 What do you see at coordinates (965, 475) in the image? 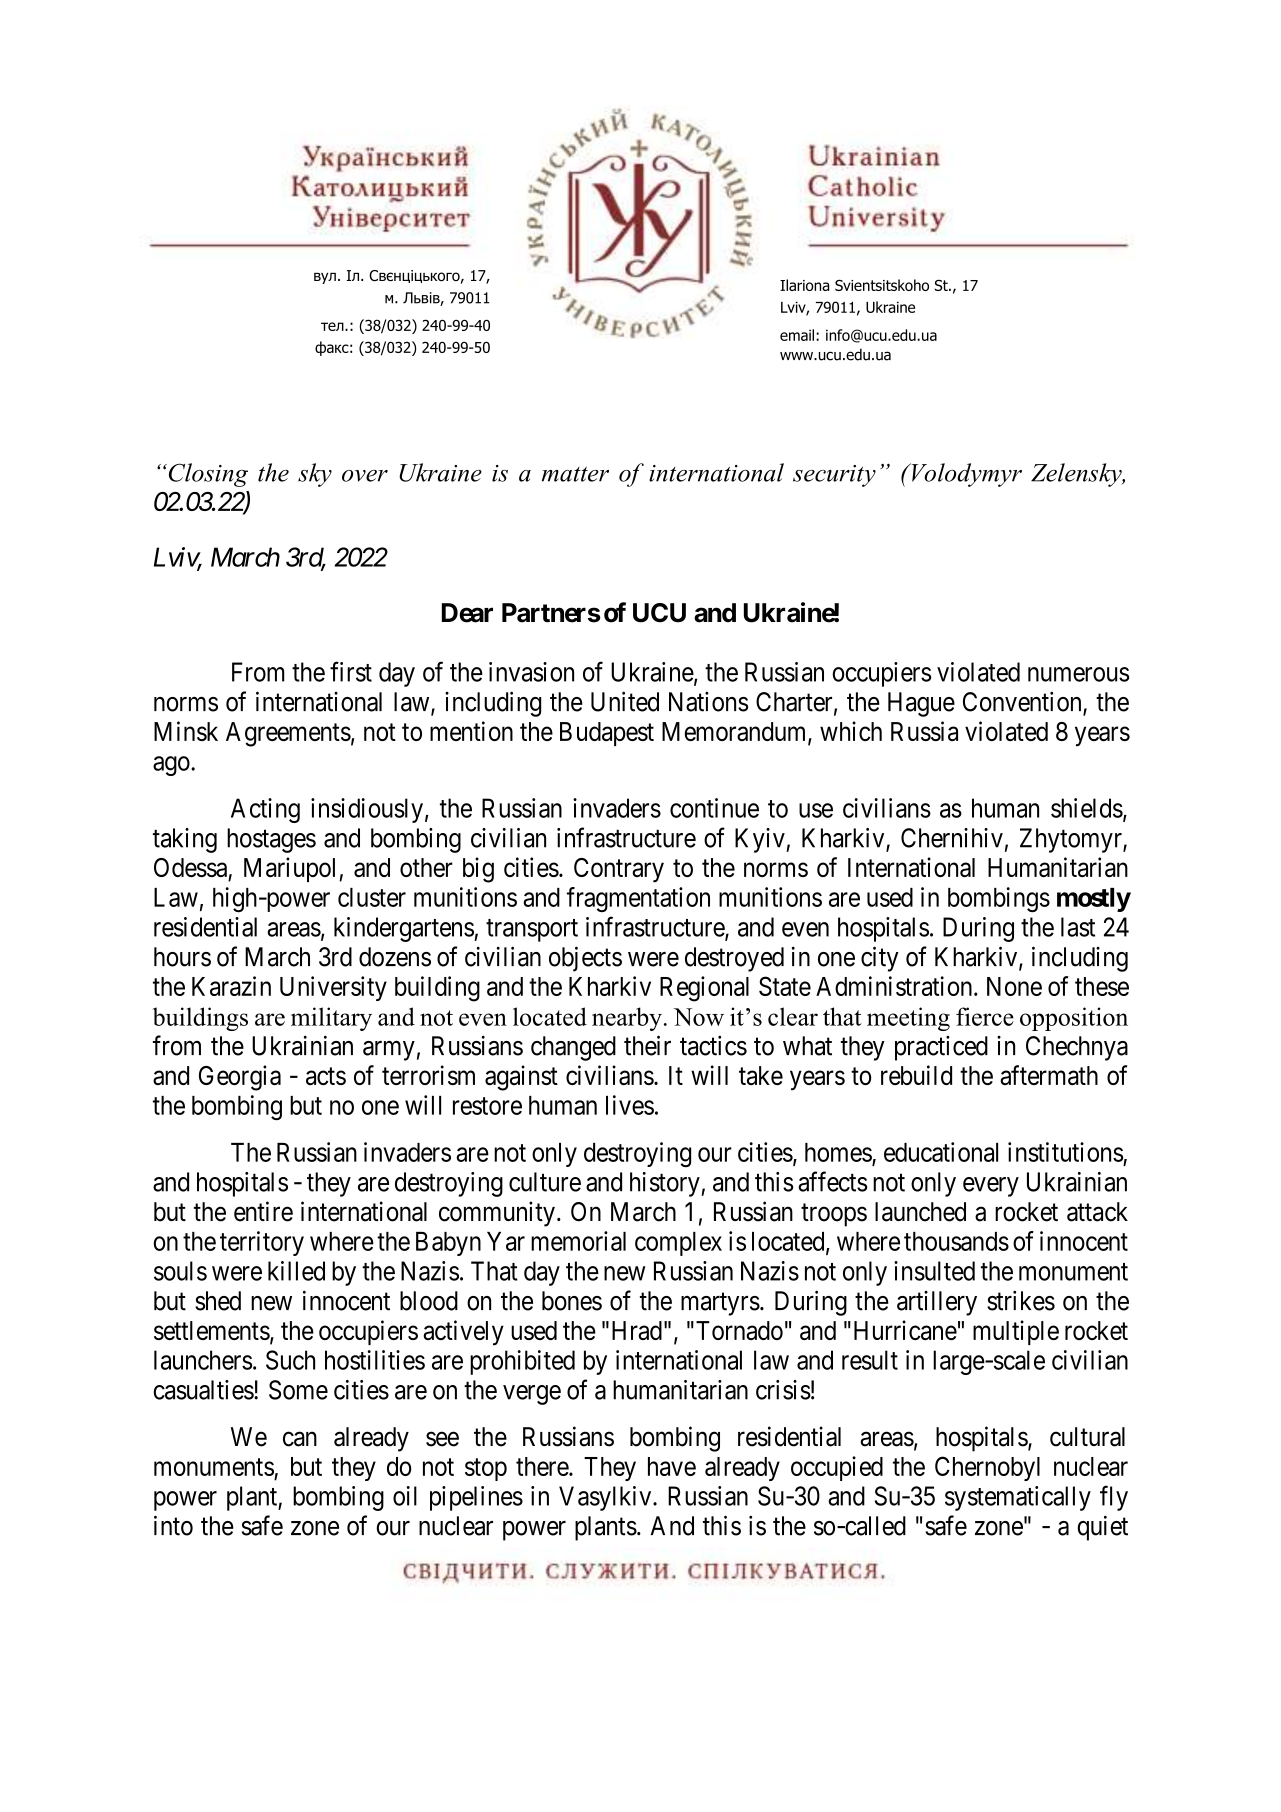
I see `Volodymyr` at bounding box center [965, 475].
